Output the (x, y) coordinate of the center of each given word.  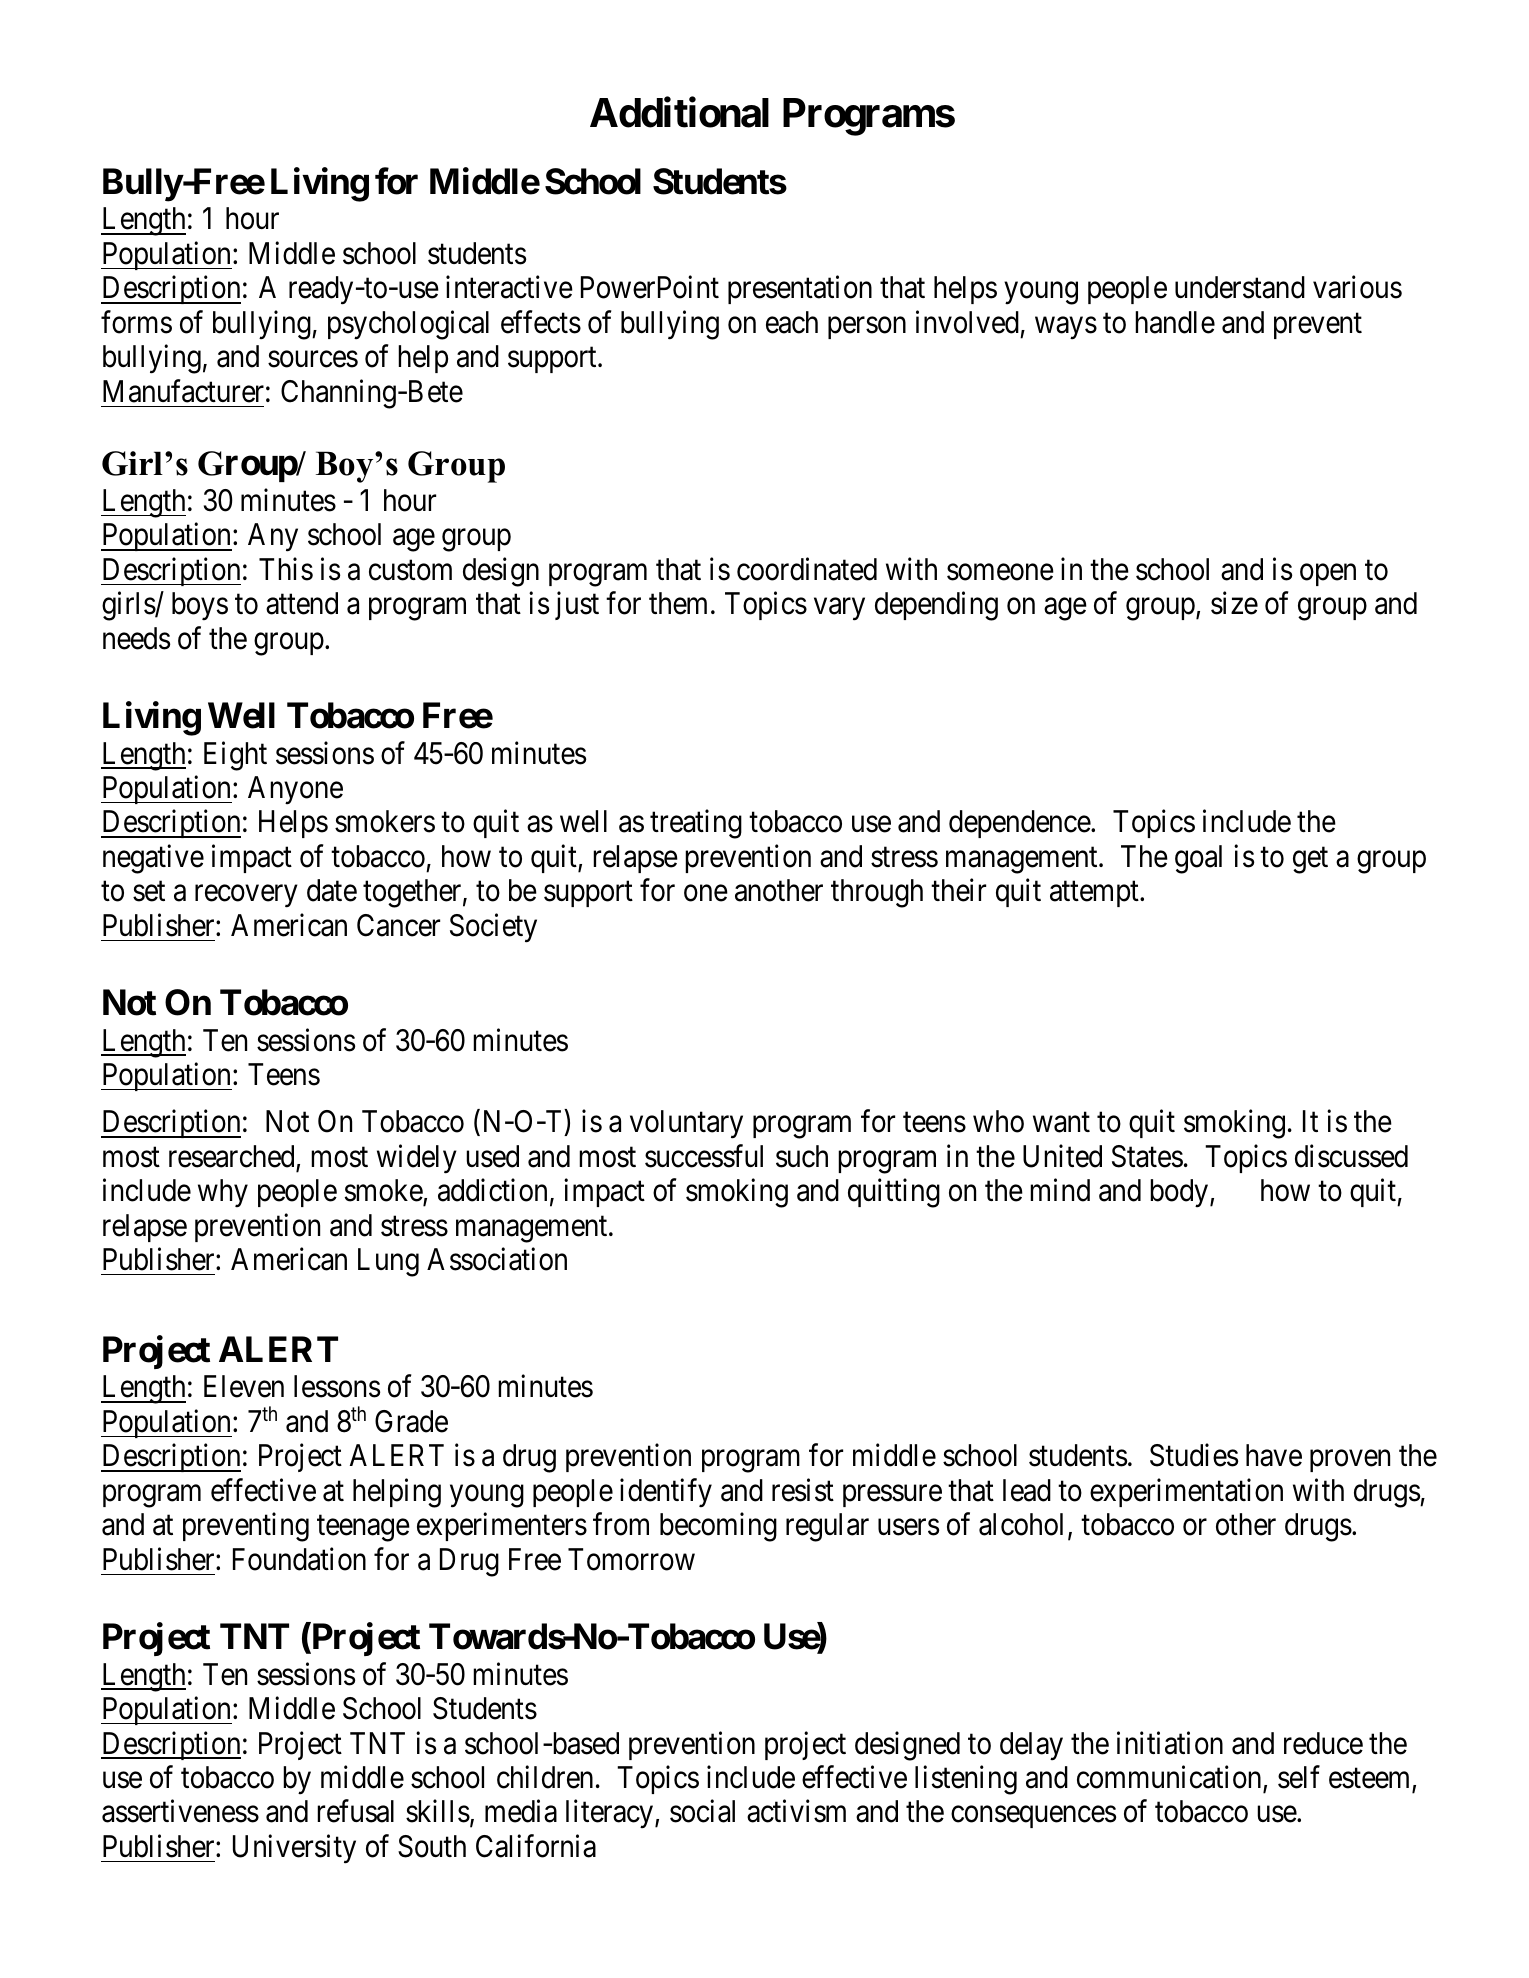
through (877, 893)
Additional (679, 112)
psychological (408, 325)
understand (1240, 287)
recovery (246, 897)
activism (796, 1811)
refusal (355, 1811)
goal (1198, 859)
